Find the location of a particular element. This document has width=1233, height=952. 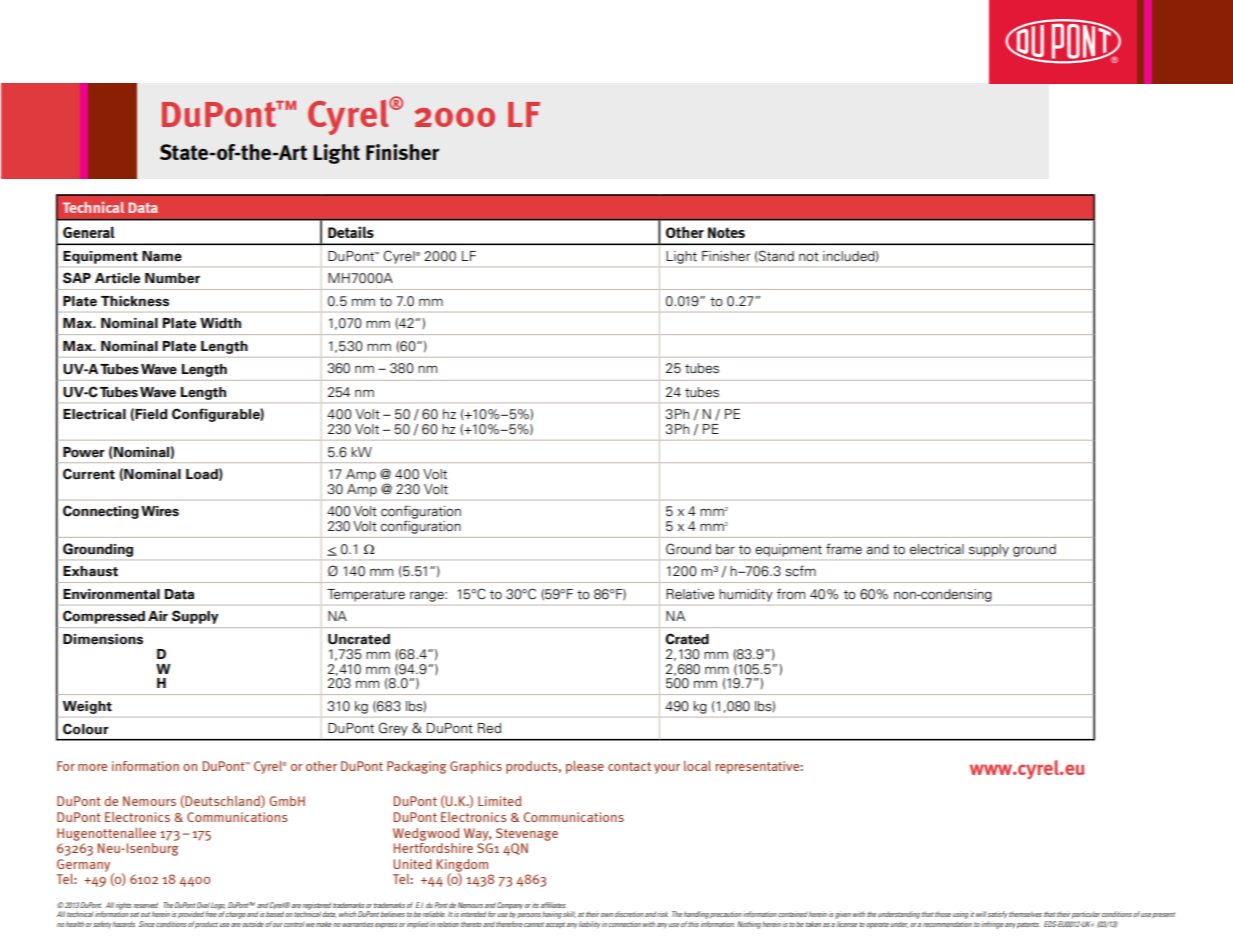

Current is located at coordinates (89, 474).
